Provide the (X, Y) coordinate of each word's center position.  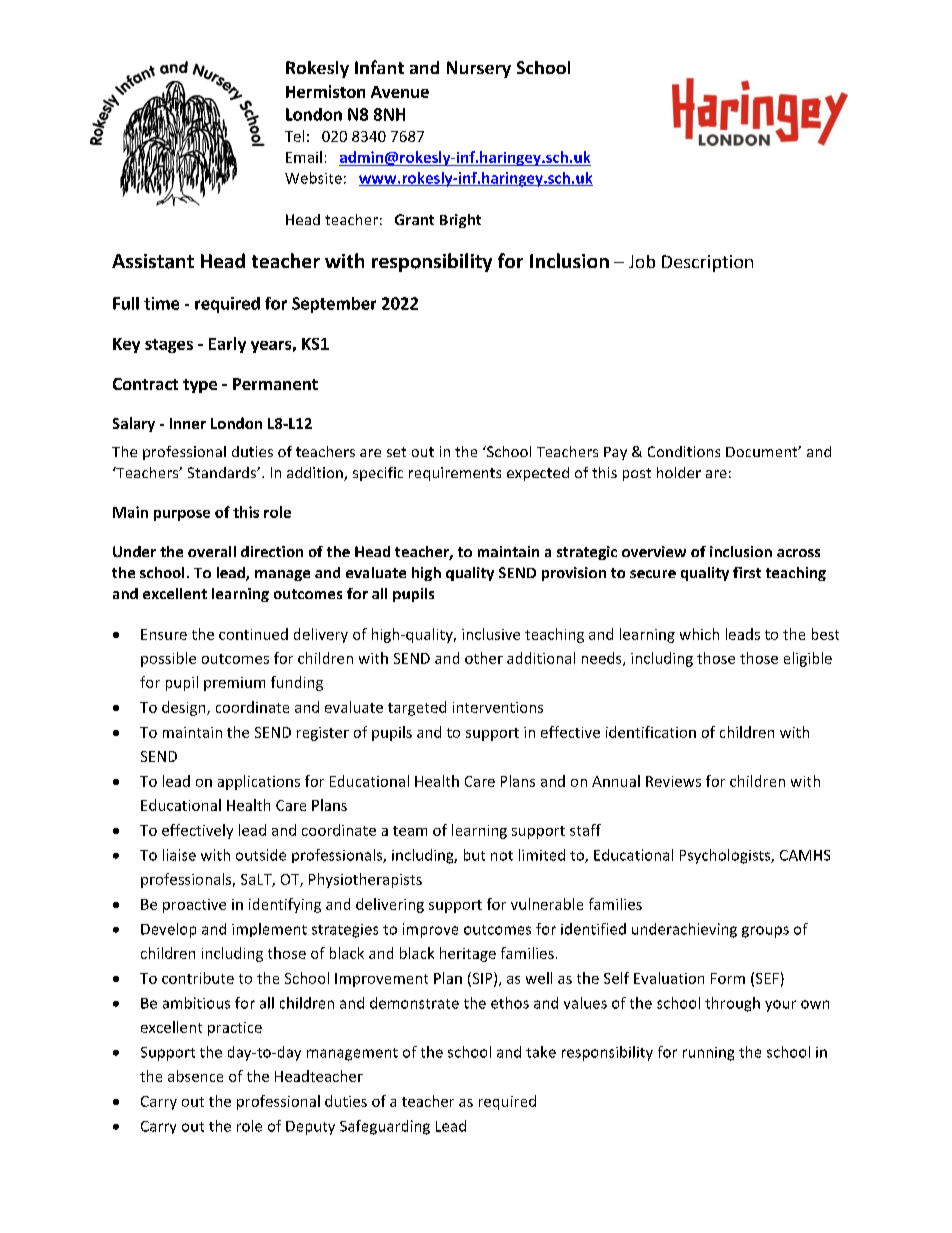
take (541, 1052)
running (708, 1054)
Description (707, 263)
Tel (294, 136)
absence (195, 1076)
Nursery (479, 69)
